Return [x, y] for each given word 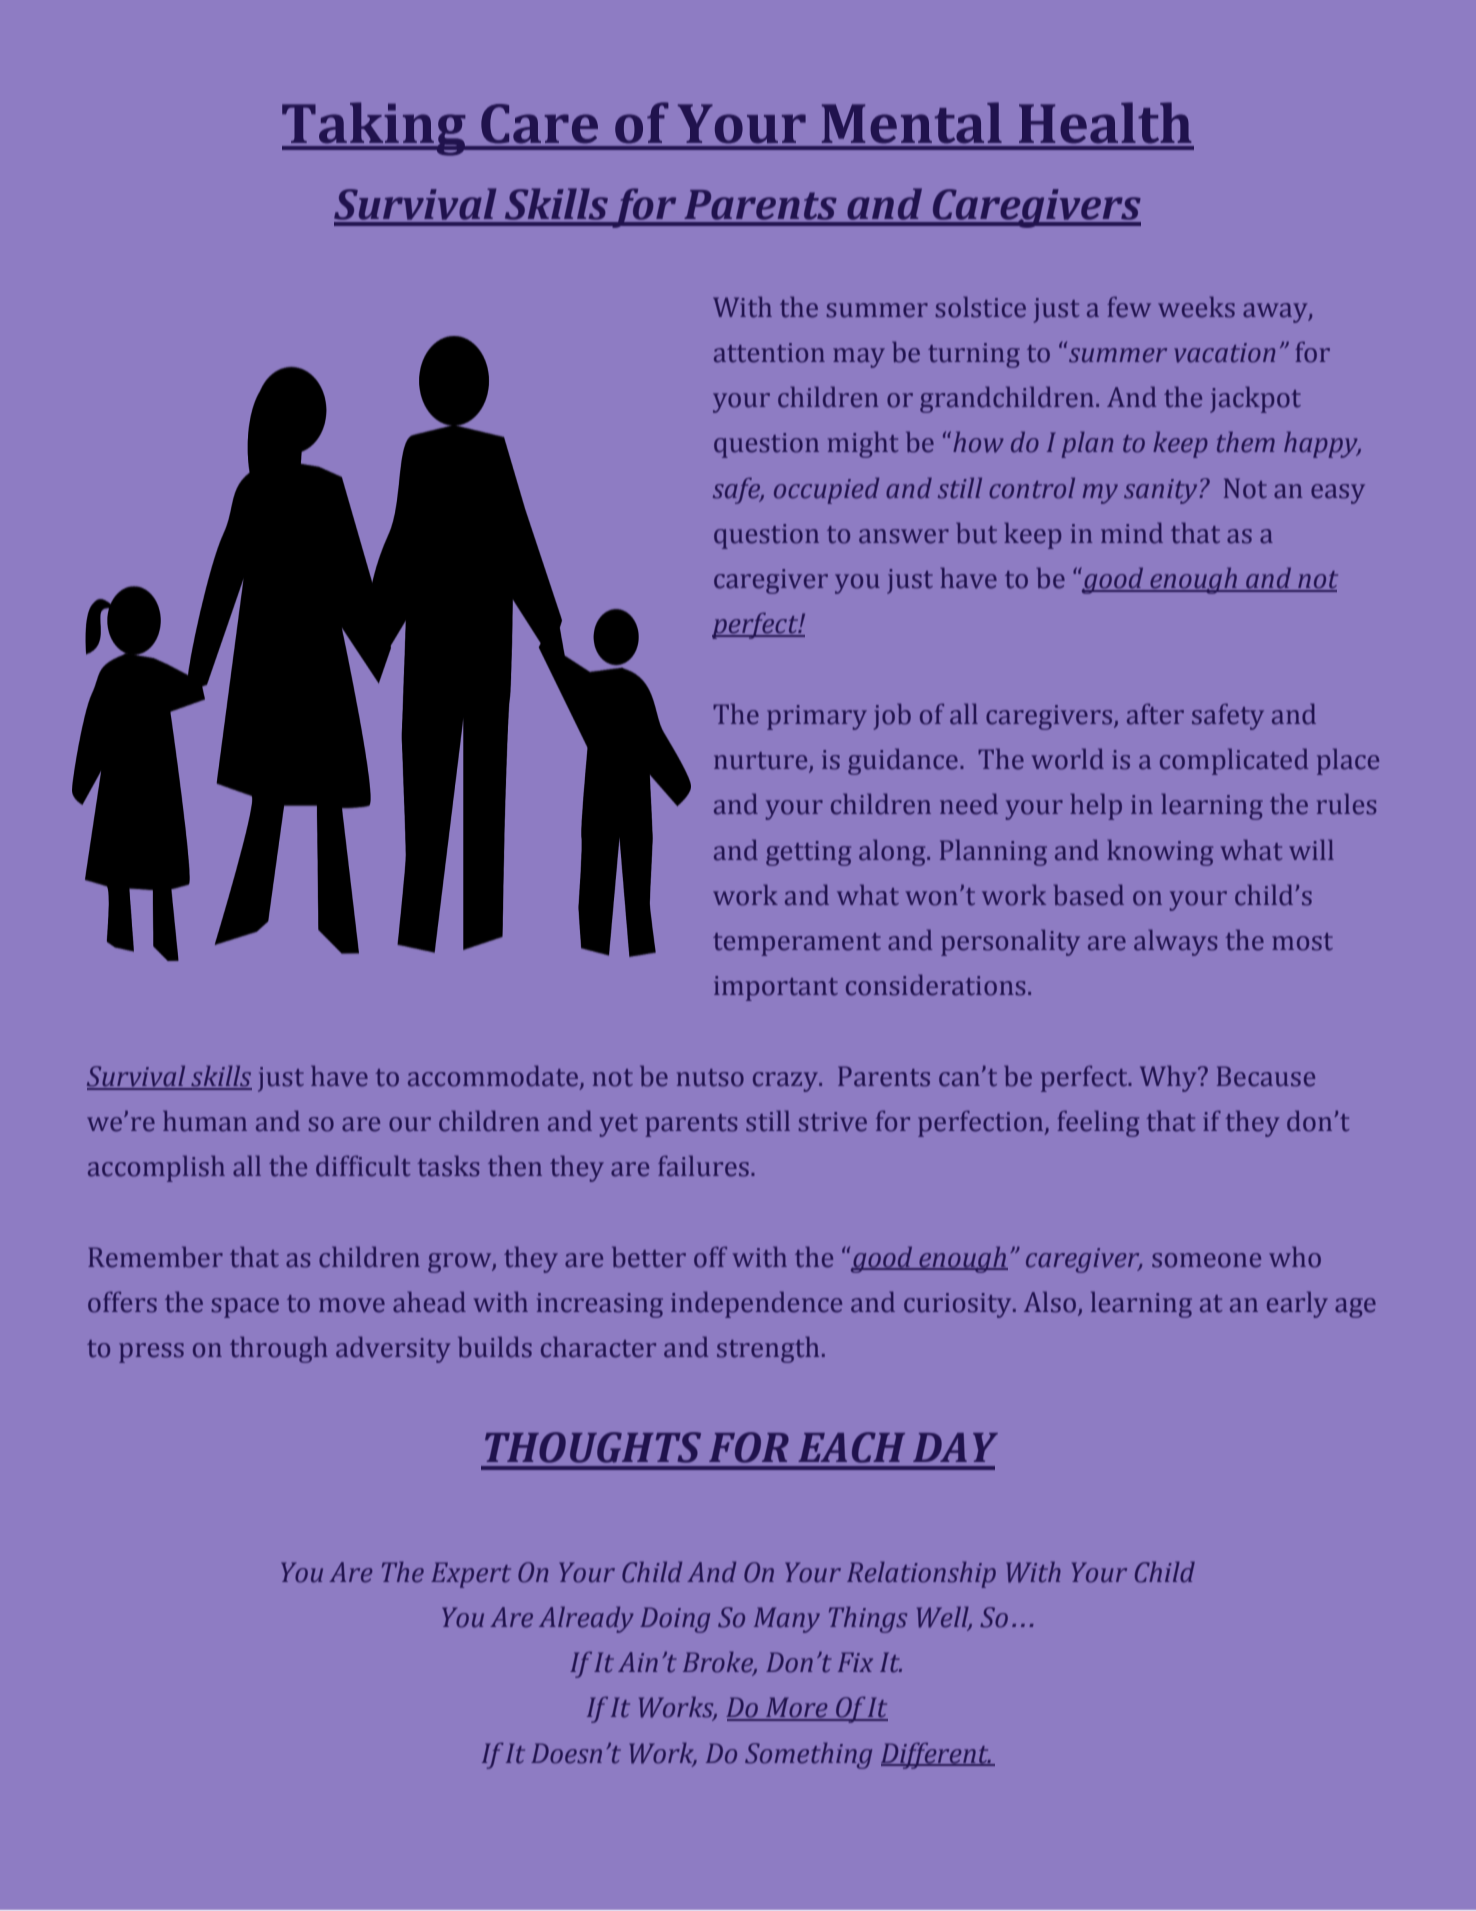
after [1155, 714]
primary [817, 717]
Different [936, 1756]
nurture [762, 762]
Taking [375, 129]
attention [769, 353]
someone [1206, 1260]
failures [703, 1166]
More [797, 1708]
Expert [471, 1575]
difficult [363, 1166]
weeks [1196, 307]
